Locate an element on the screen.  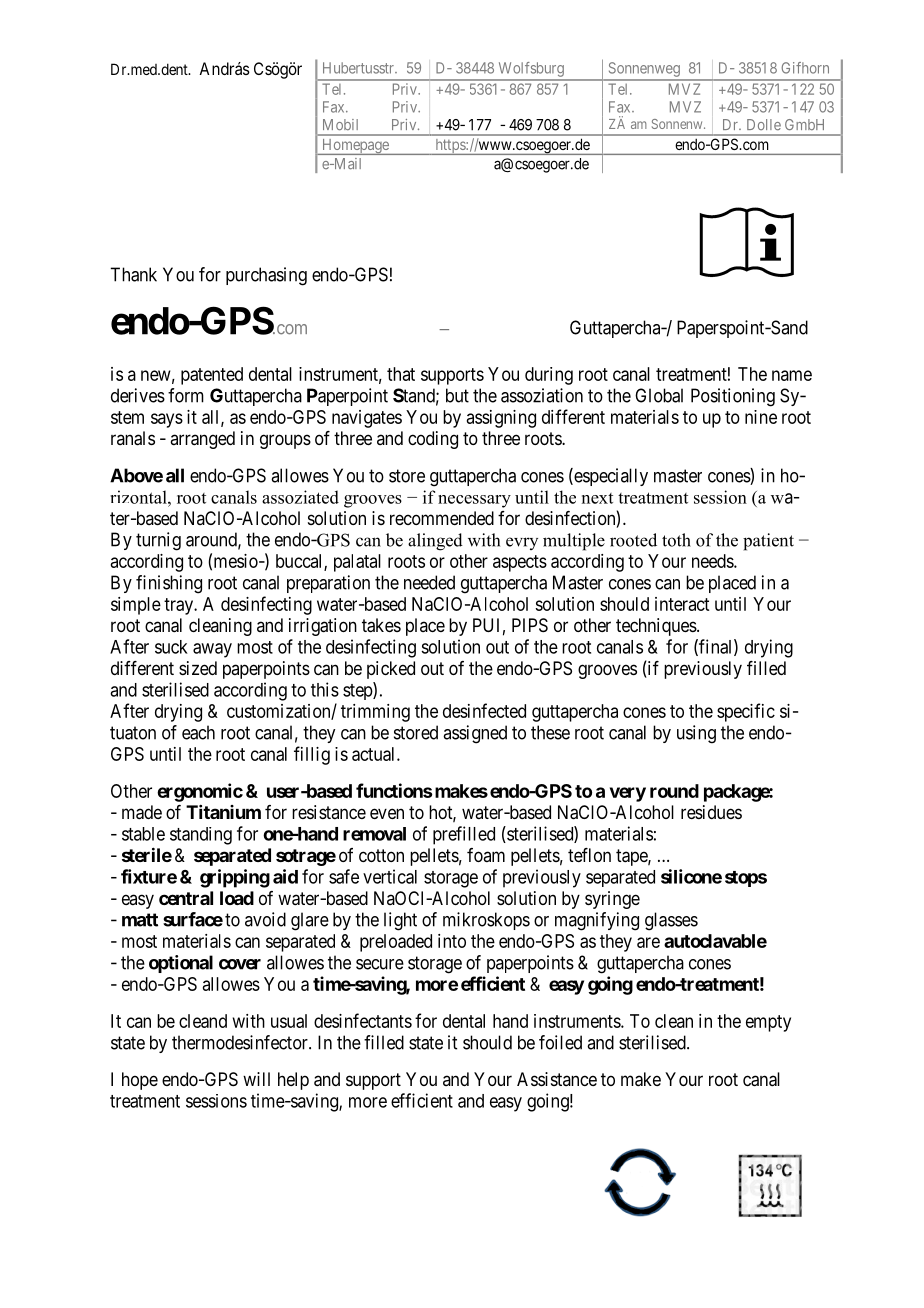
interact is located at coordinates (682, 604).
